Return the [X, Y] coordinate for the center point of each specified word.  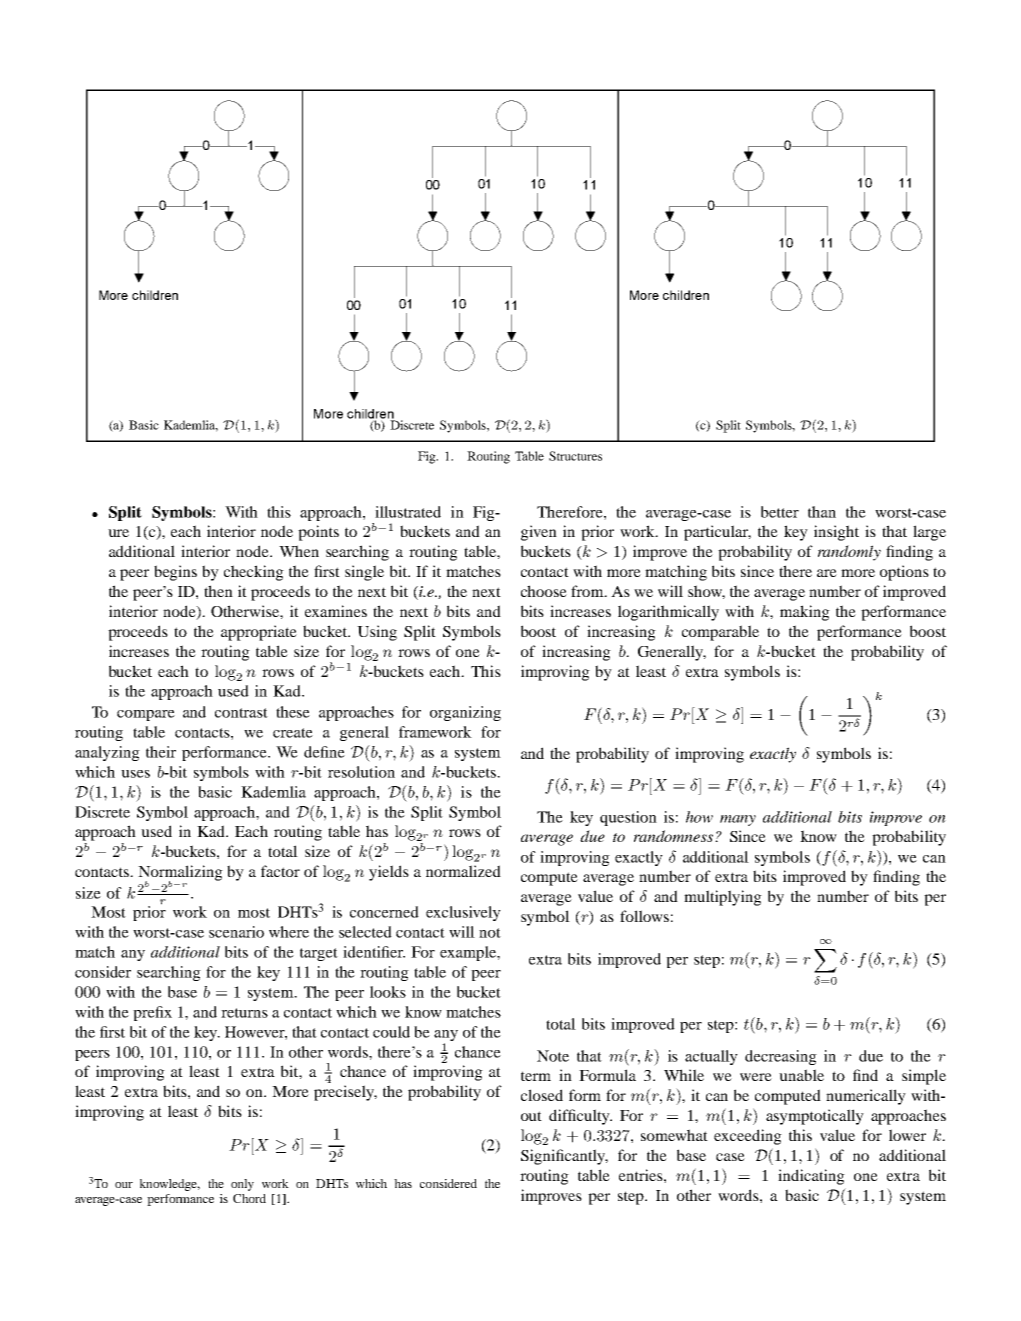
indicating [811, 1177]
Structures [575, 456]
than [822, 512]
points [318, 533]
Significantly [564, 1157]
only [242, 1185]
